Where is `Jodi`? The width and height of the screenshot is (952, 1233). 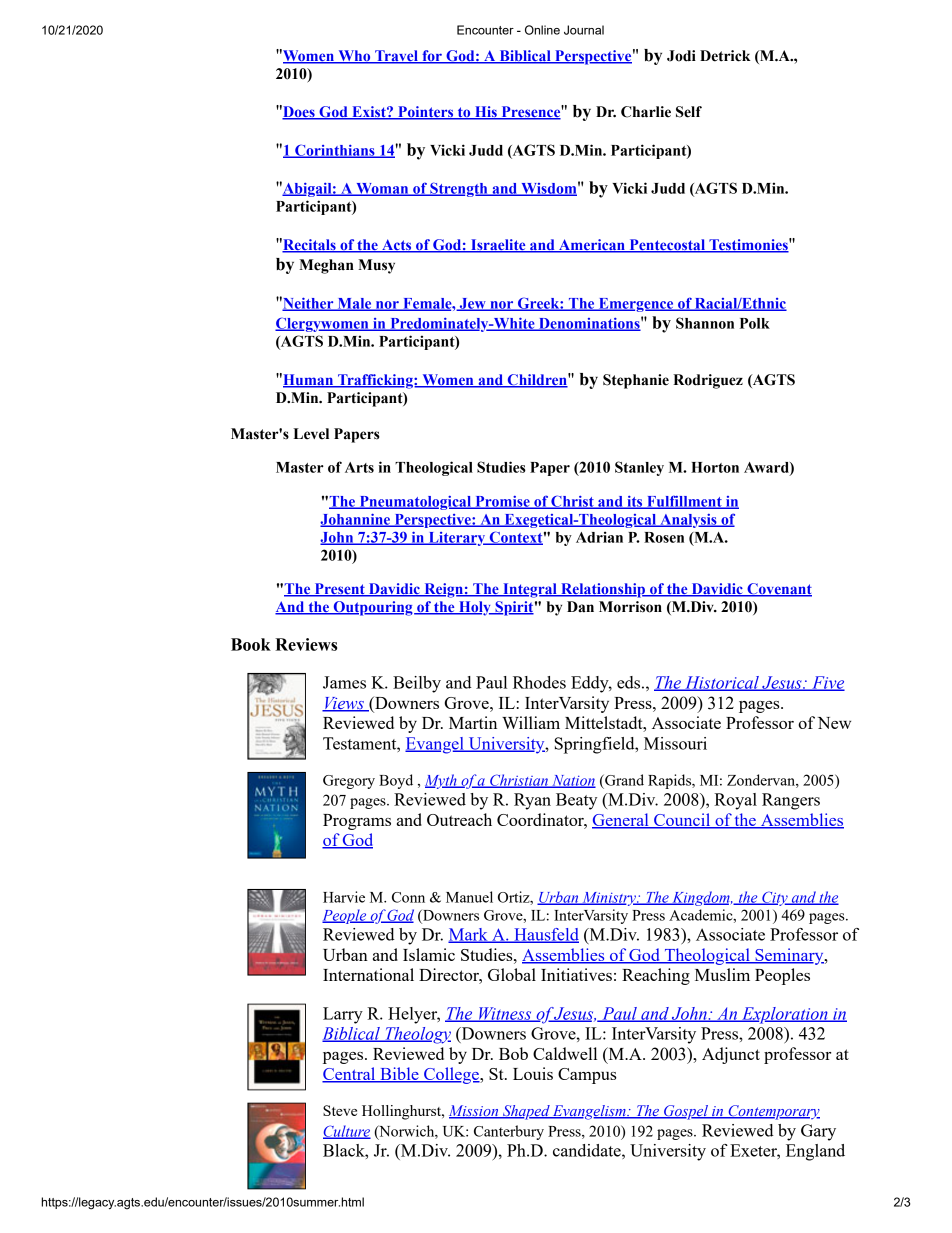 Jodi is located at coordinates (681, 56).
